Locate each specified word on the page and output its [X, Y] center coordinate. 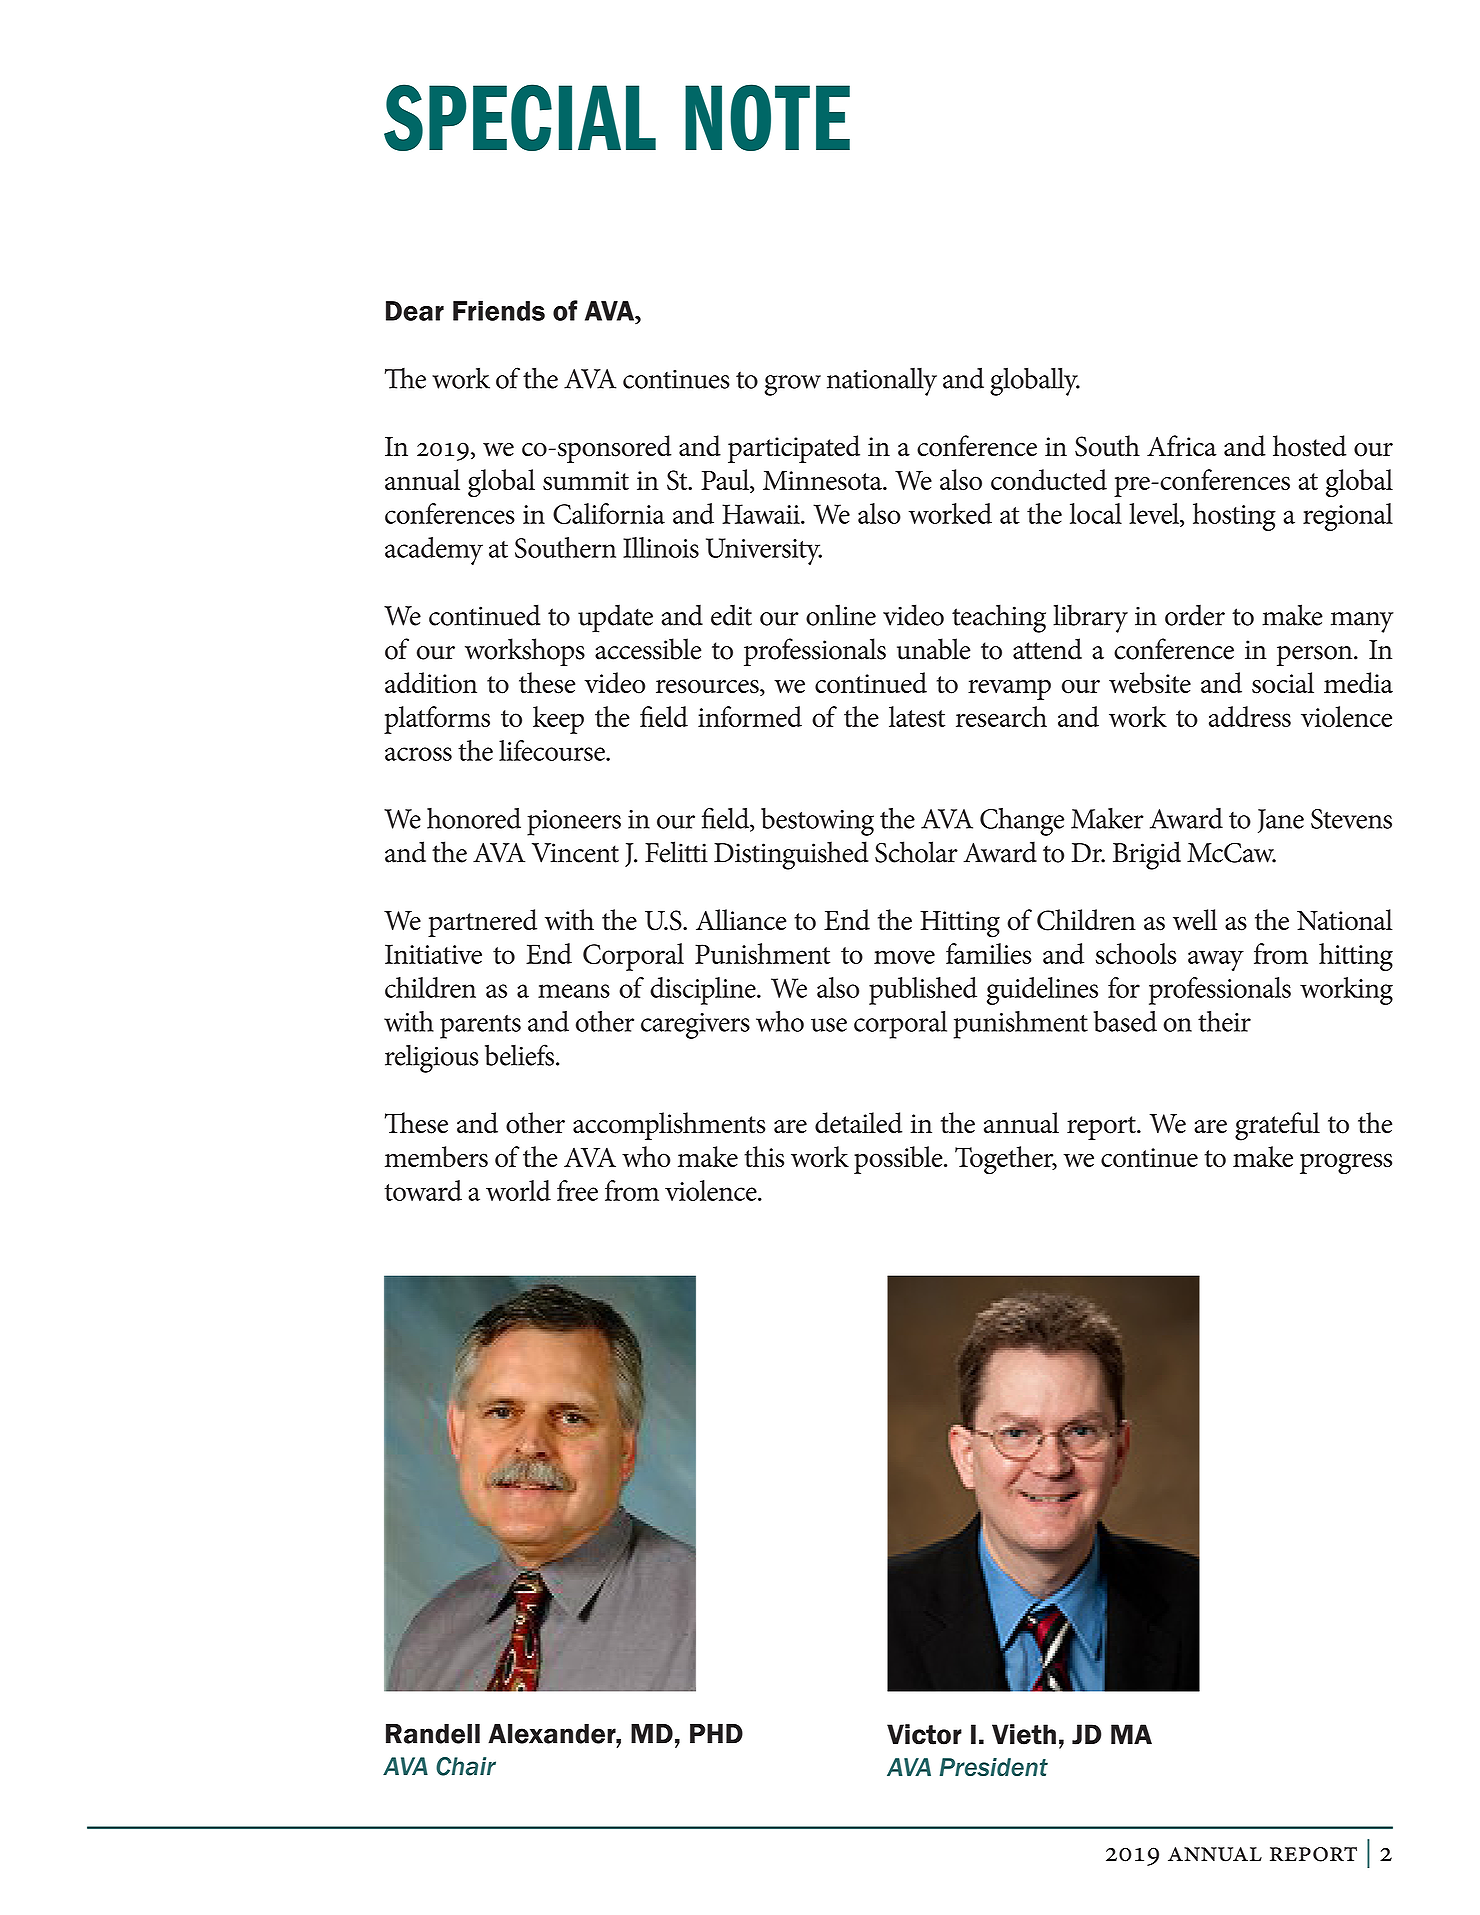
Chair [466, 1766]
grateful [1277, 1126]
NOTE [767, 117]
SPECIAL [520, 117]
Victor [924, 1734]
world [518, 1190]
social [1283, 683]
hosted [1310, 446]
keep [558, 720]
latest [917, 716]
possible [899, 1160]
